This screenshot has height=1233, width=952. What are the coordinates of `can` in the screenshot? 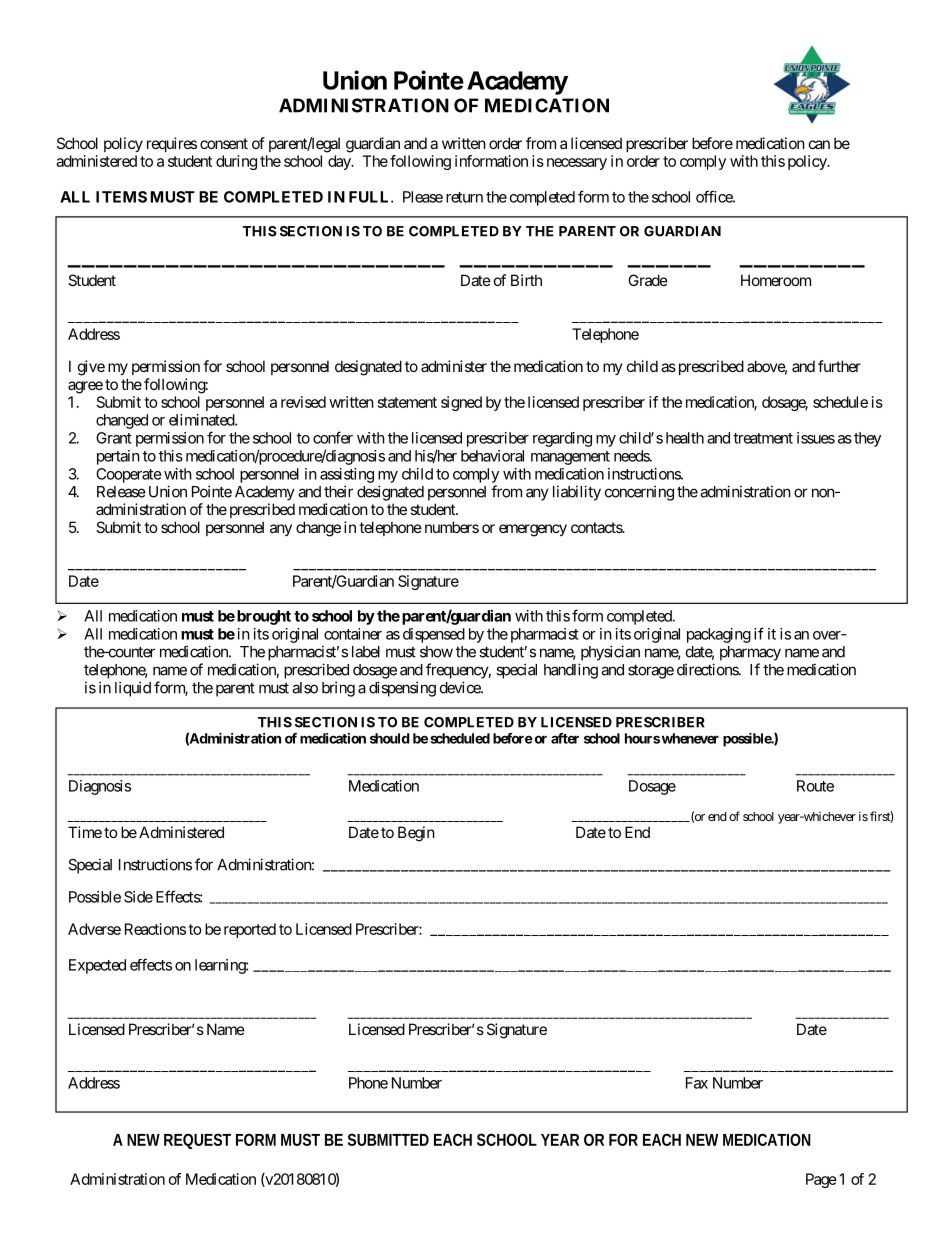 It's located at (819, 144).
